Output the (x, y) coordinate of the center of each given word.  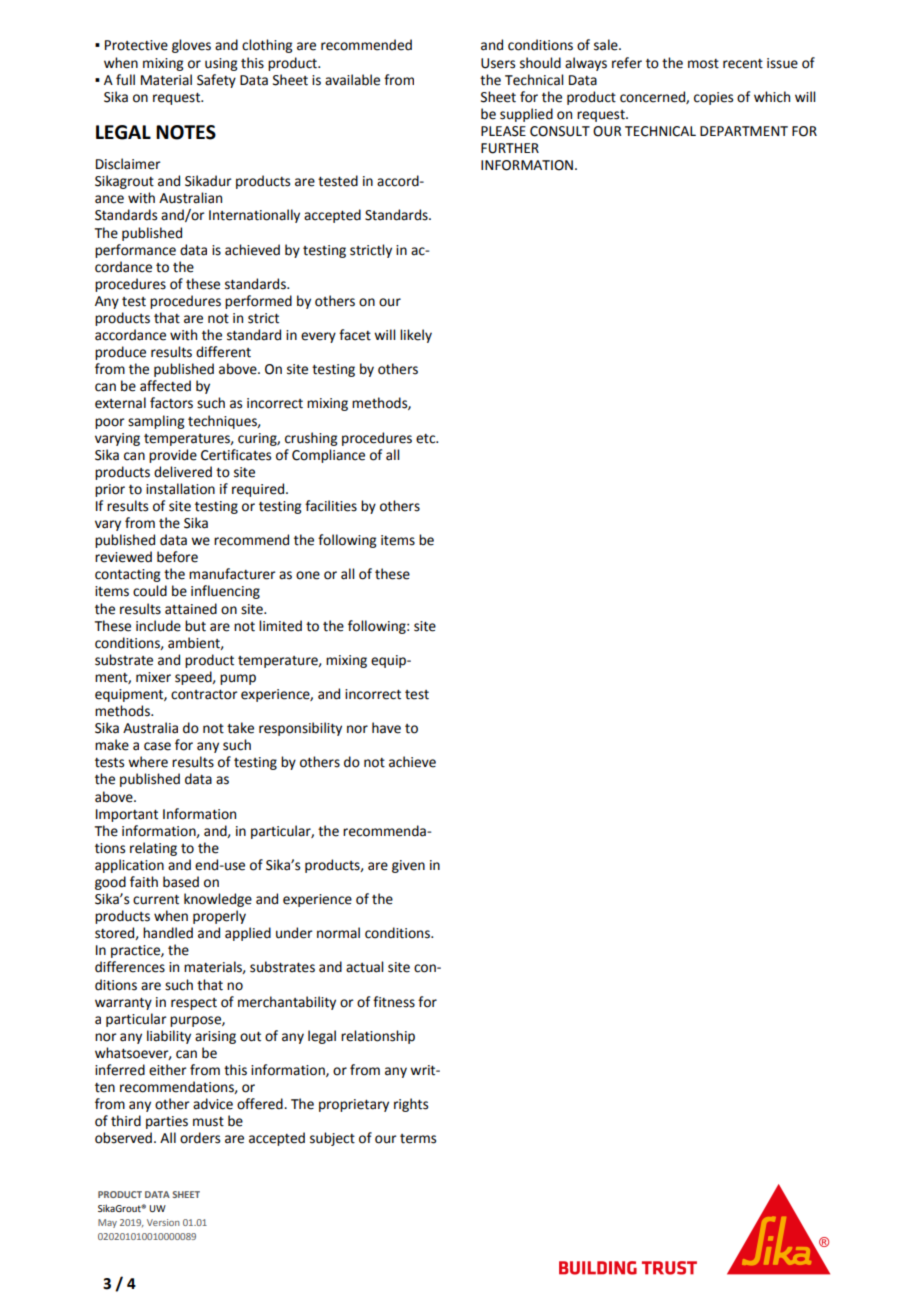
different (223, 352)
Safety (216, 81)
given (408, 866)
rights (411, 1105)
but (195, 626)
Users (498, 63)
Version (163, 1222)
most (703, 64)
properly (219, 917)
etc (427, 439)
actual (364, 967)
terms (418, 1139)
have (386, 728)
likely (416, 336)
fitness (394, 1002)
